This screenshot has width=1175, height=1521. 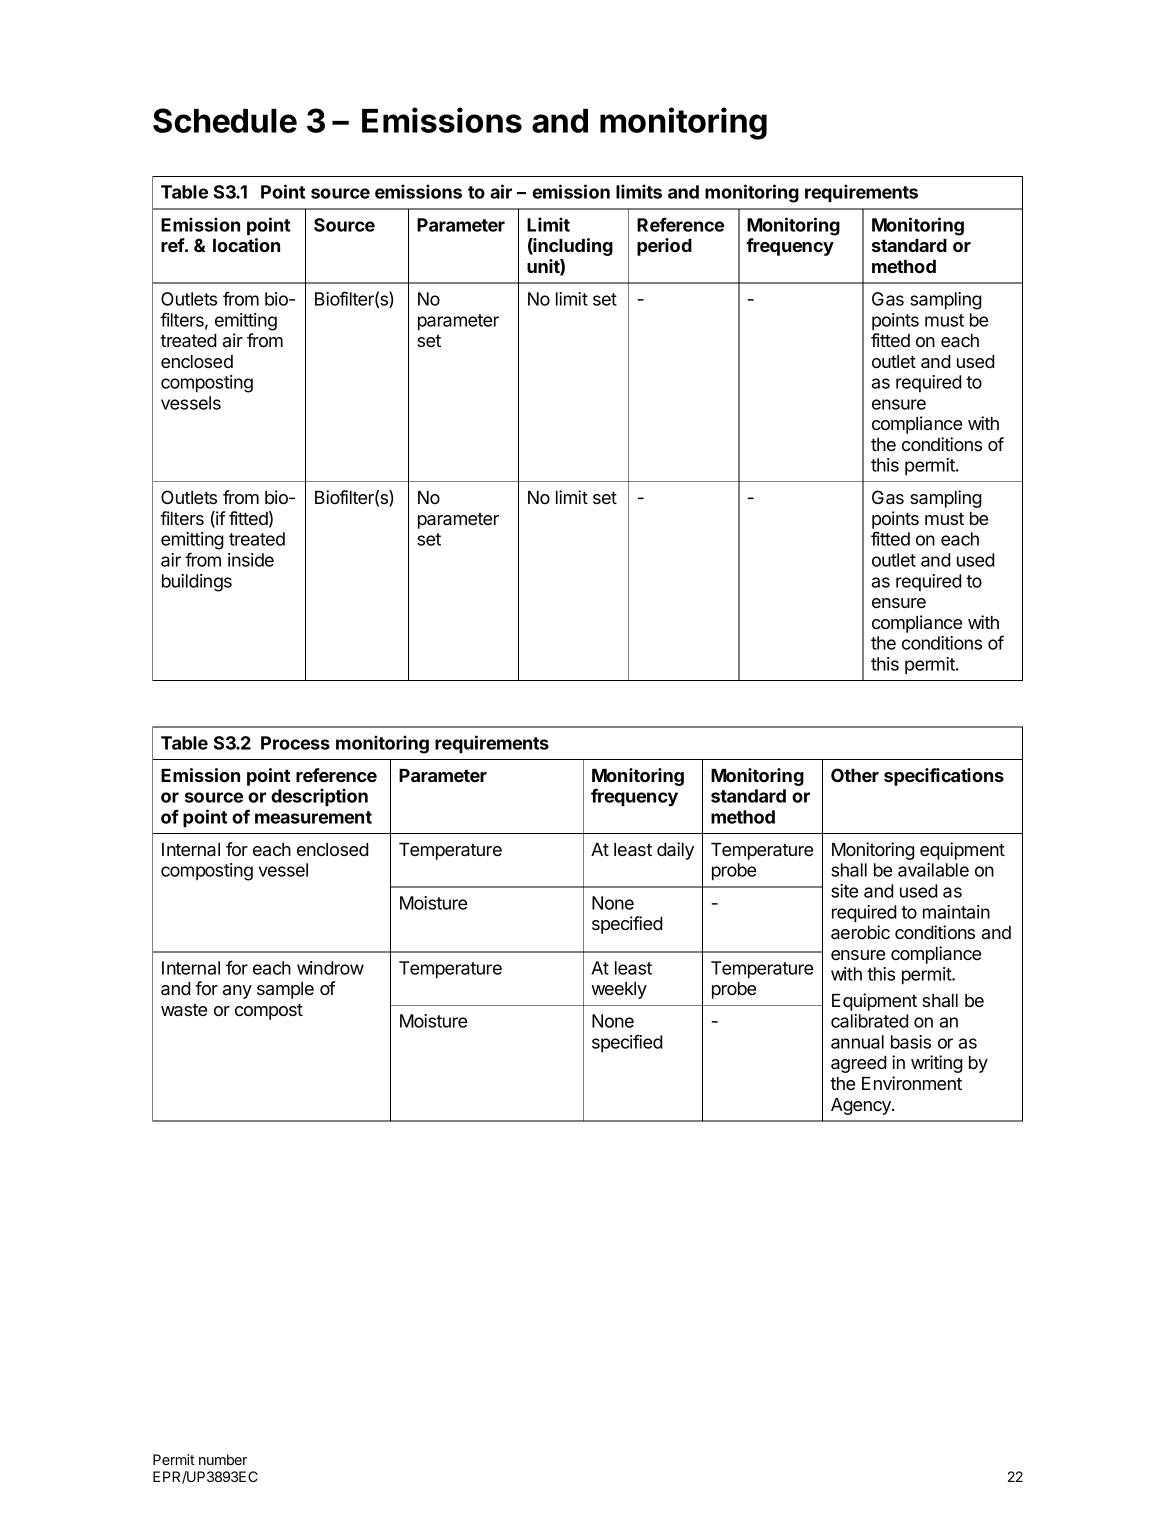 I want to click on period, so click(x=664, y=247).
